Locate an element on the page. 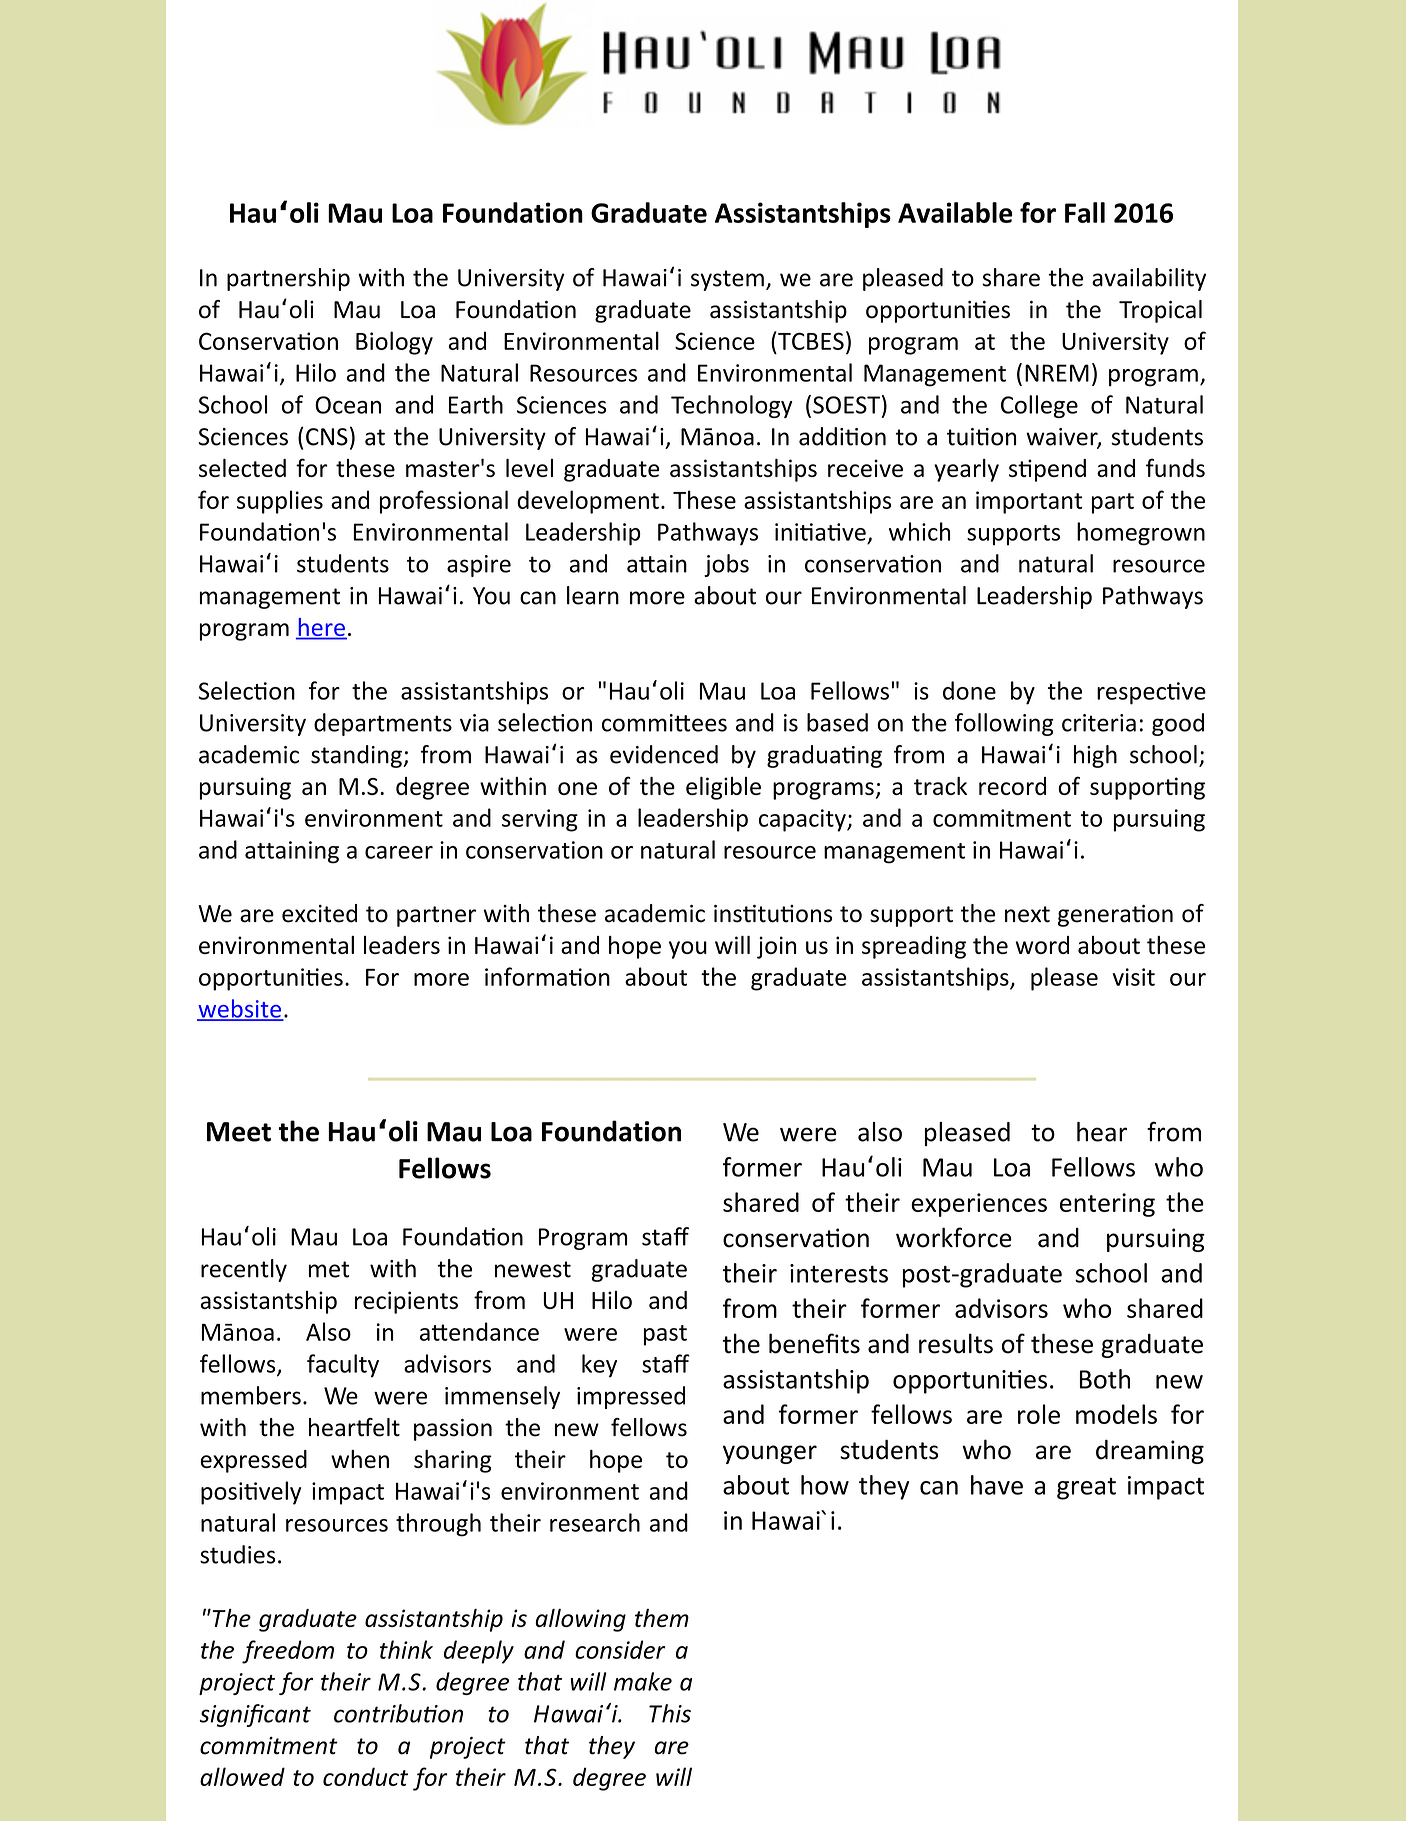 The image size is (1407, 1821). This is located at coordinates (670, 1713).
